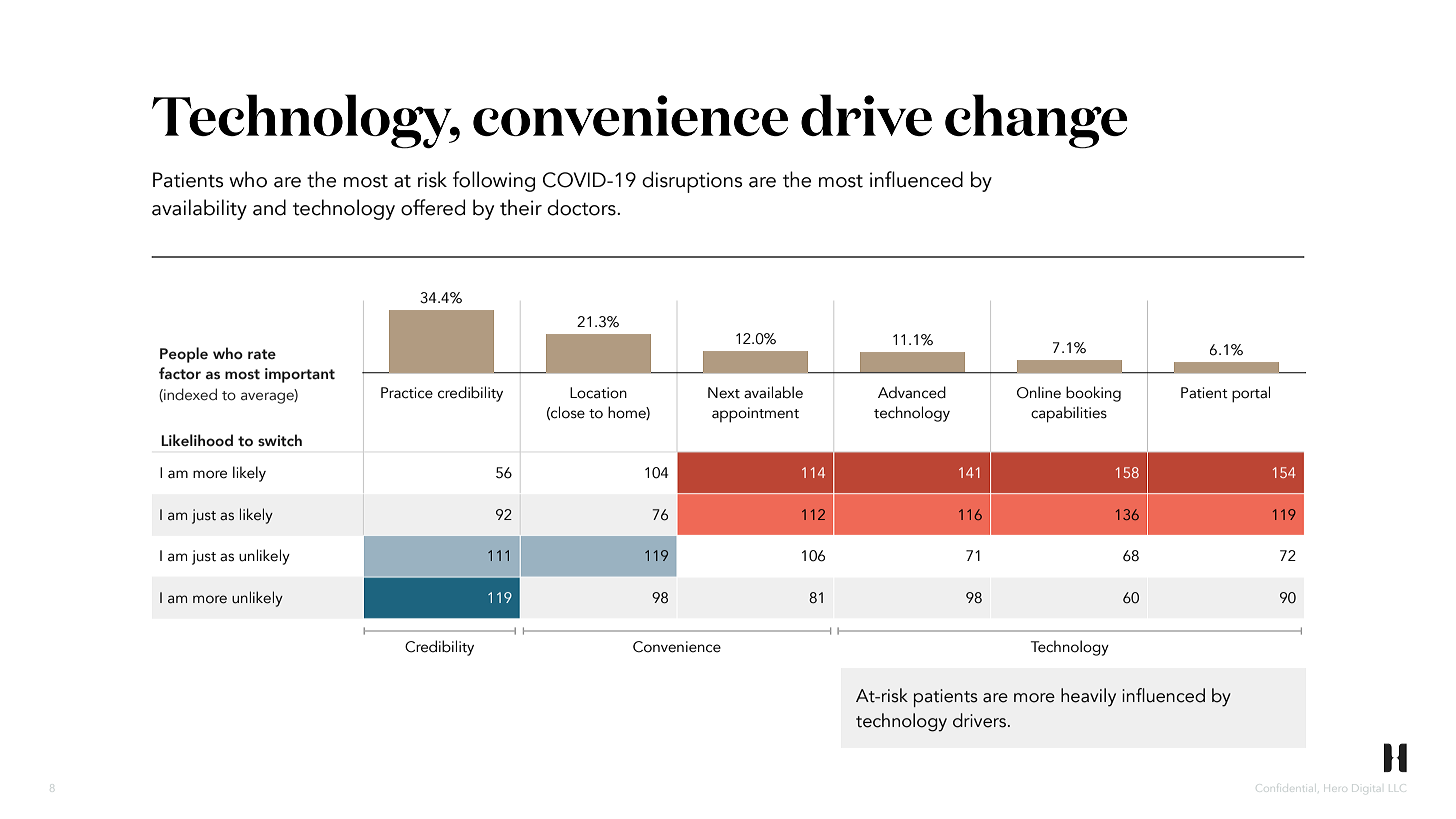  I want to click on heavily, so click(1088, 697).
